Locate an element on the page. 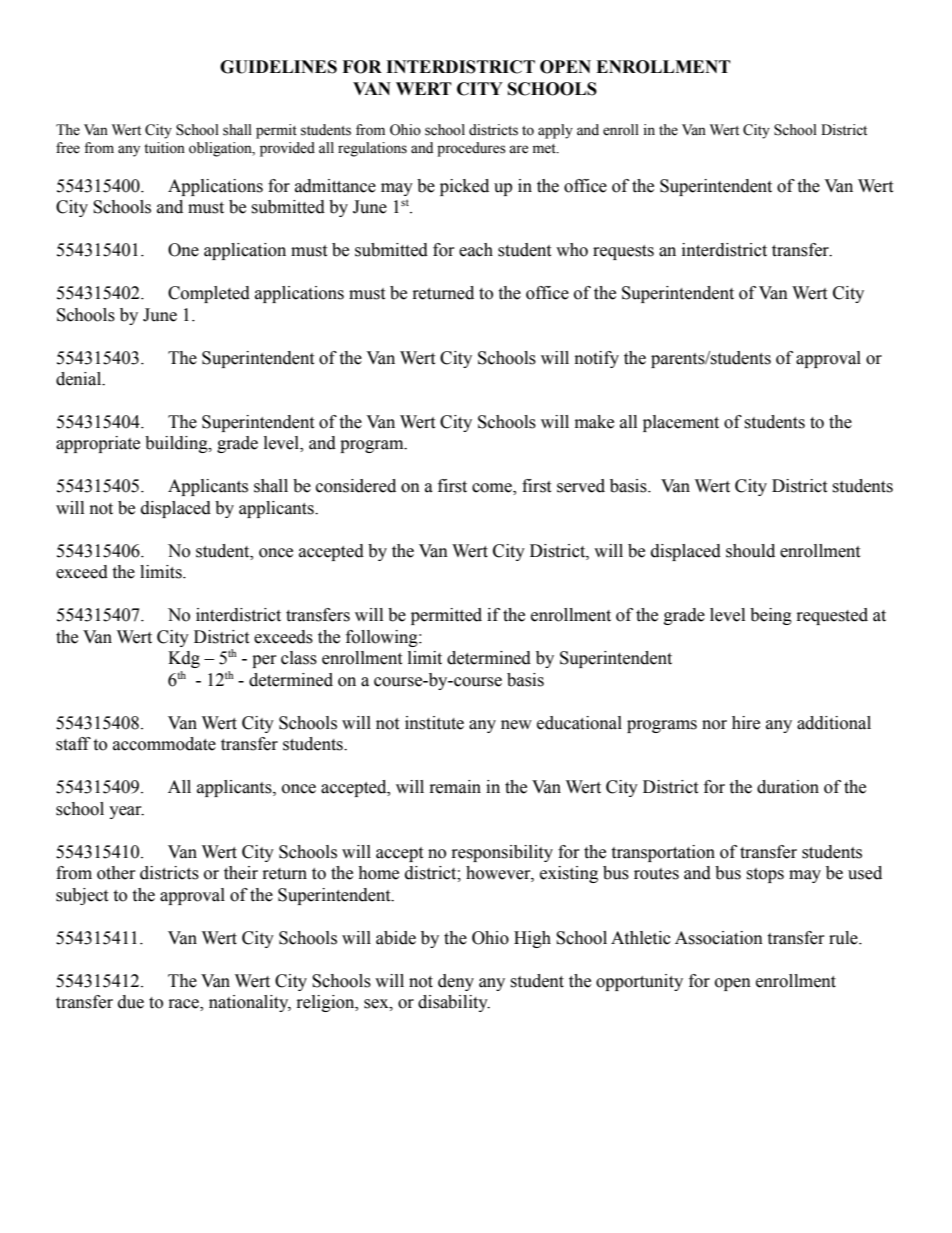  procedures is located at coordinates (471, 149).
